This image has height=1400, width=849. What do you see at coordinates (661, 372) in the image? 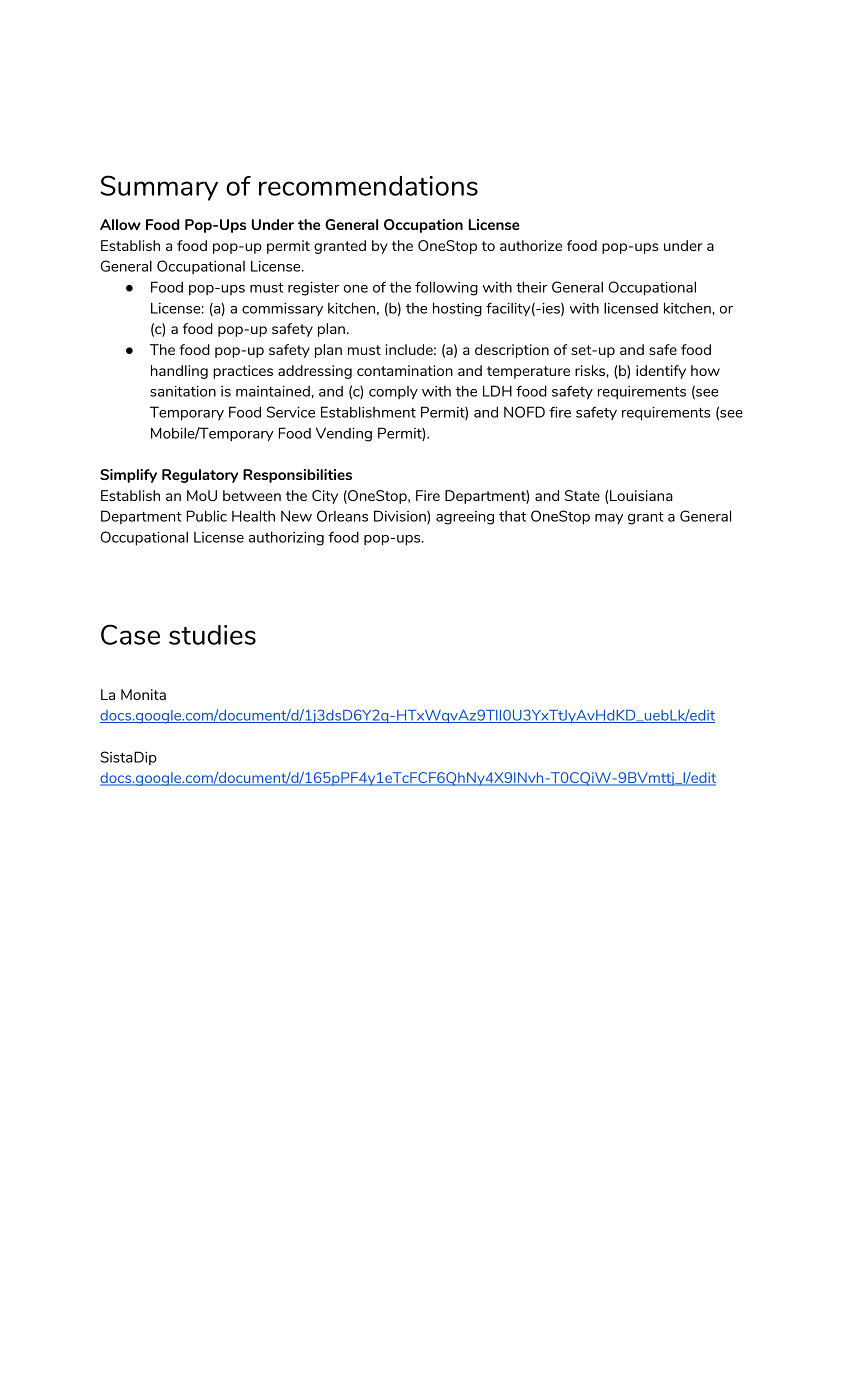
I see `identify` at bounding box center [661, 372].
